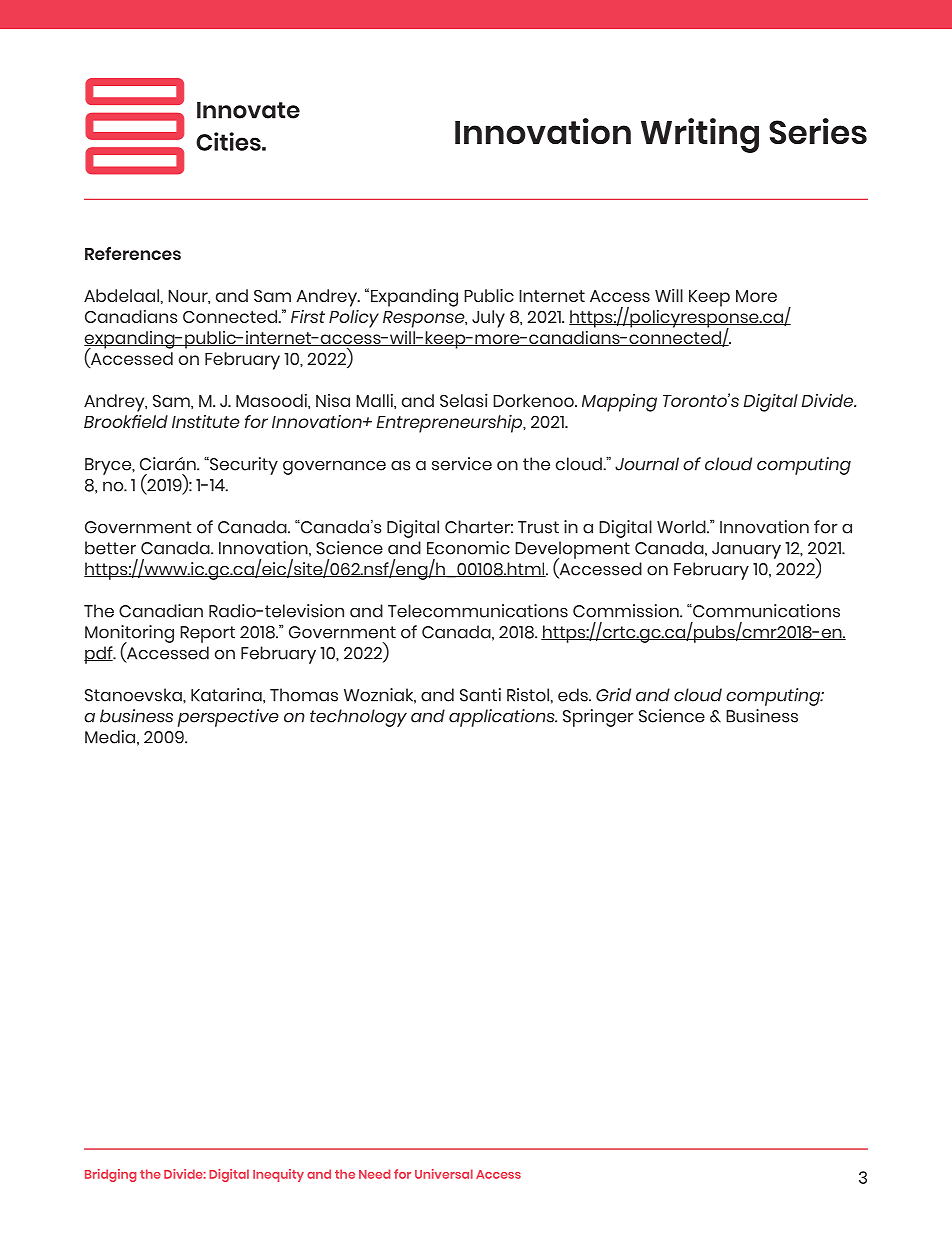 Image resolution: width=952 pixels, height=1233 pixels. What do you see at coordinates (110, 1175) in the image?
I see `Bridging` at bounding box center [110, 1175].
